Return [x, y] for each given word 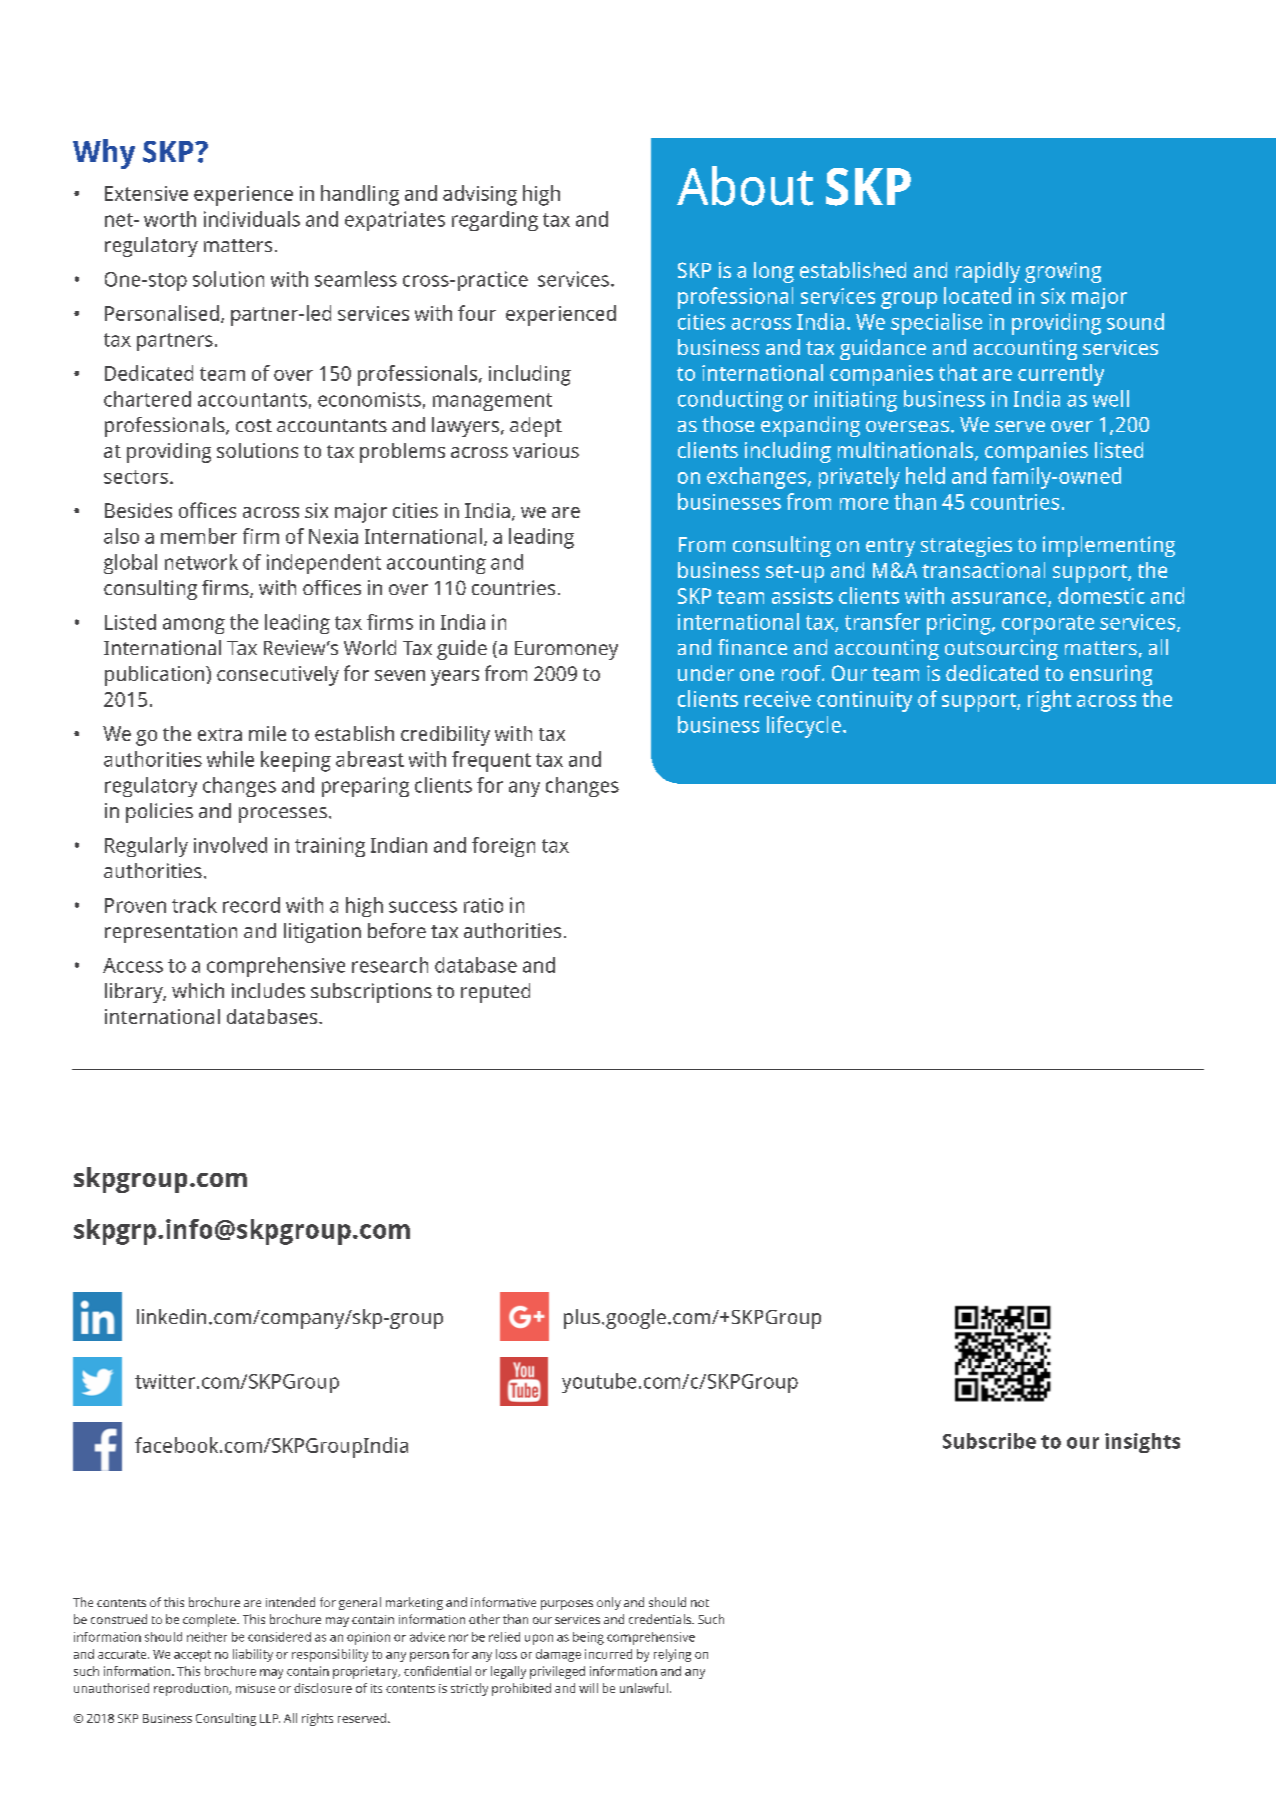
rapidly [988, 272]
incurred [608, 1654]
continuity [864, 701]
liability [253, 1655]
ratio [483, 905]
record [251, 905]
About [745, 186]
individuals [252, 219]
